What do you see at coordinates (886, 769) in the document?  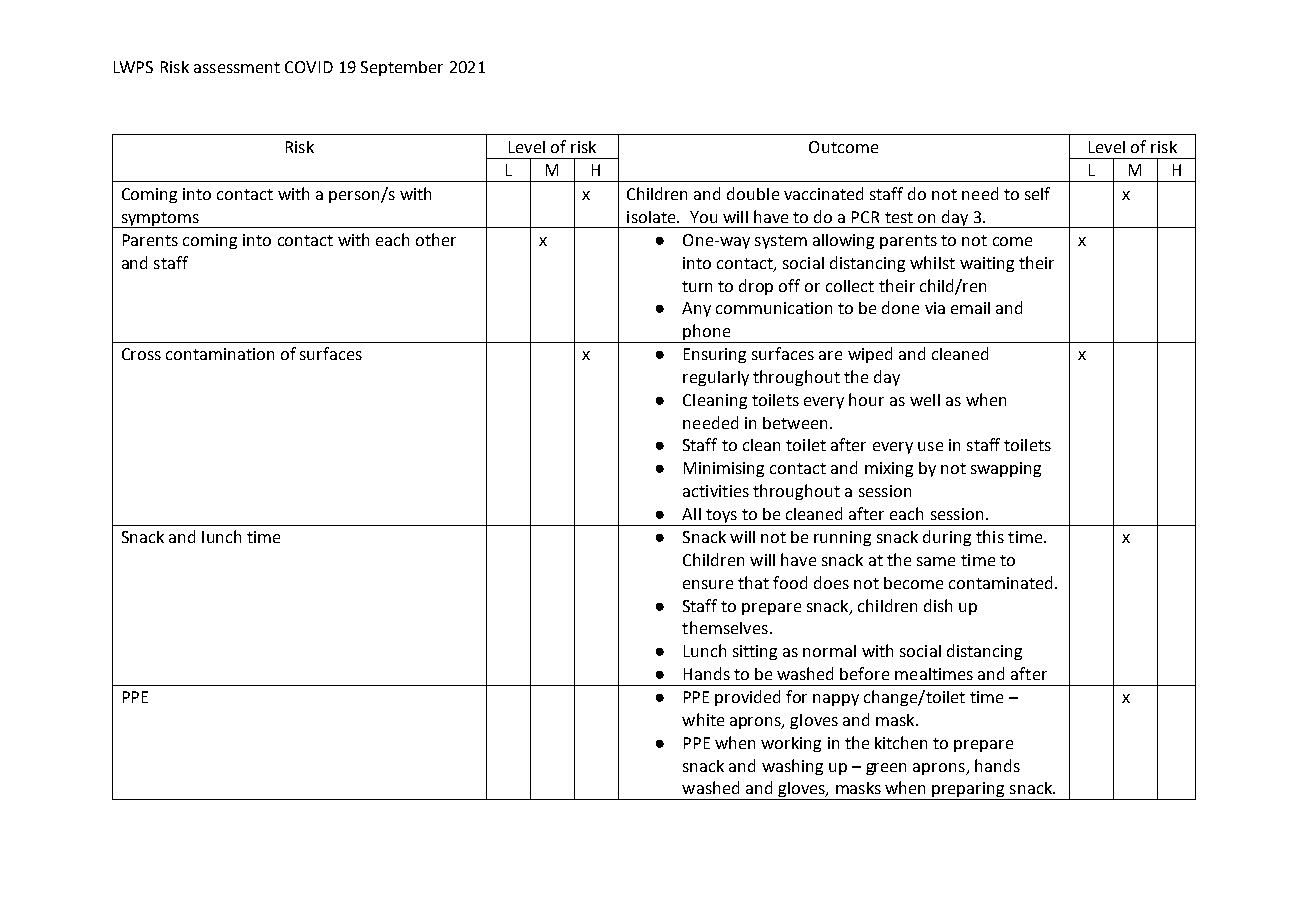 I see `green` at bounding box center [886, 769].
